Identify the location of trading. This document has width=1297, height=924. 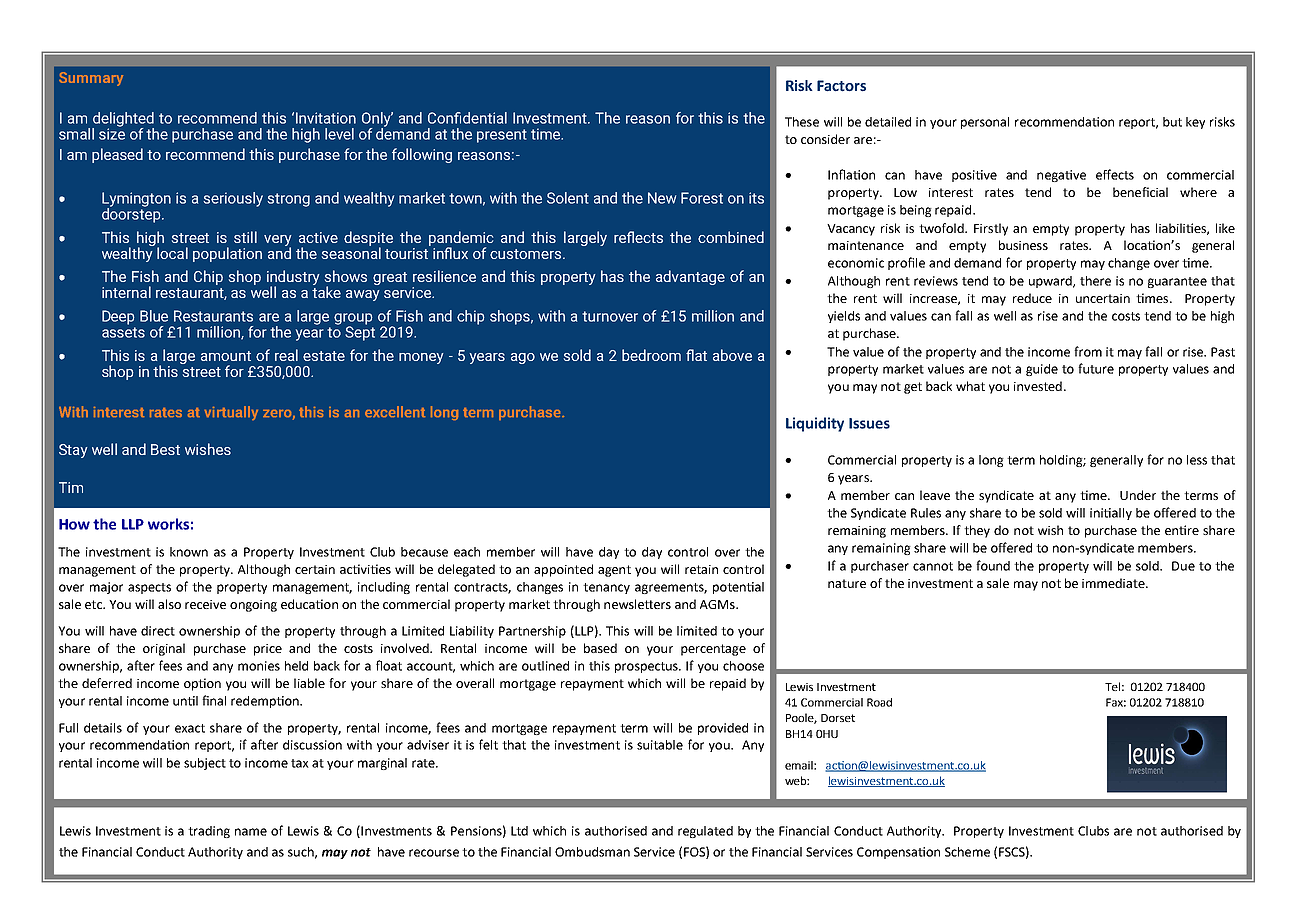
(209, 832).
